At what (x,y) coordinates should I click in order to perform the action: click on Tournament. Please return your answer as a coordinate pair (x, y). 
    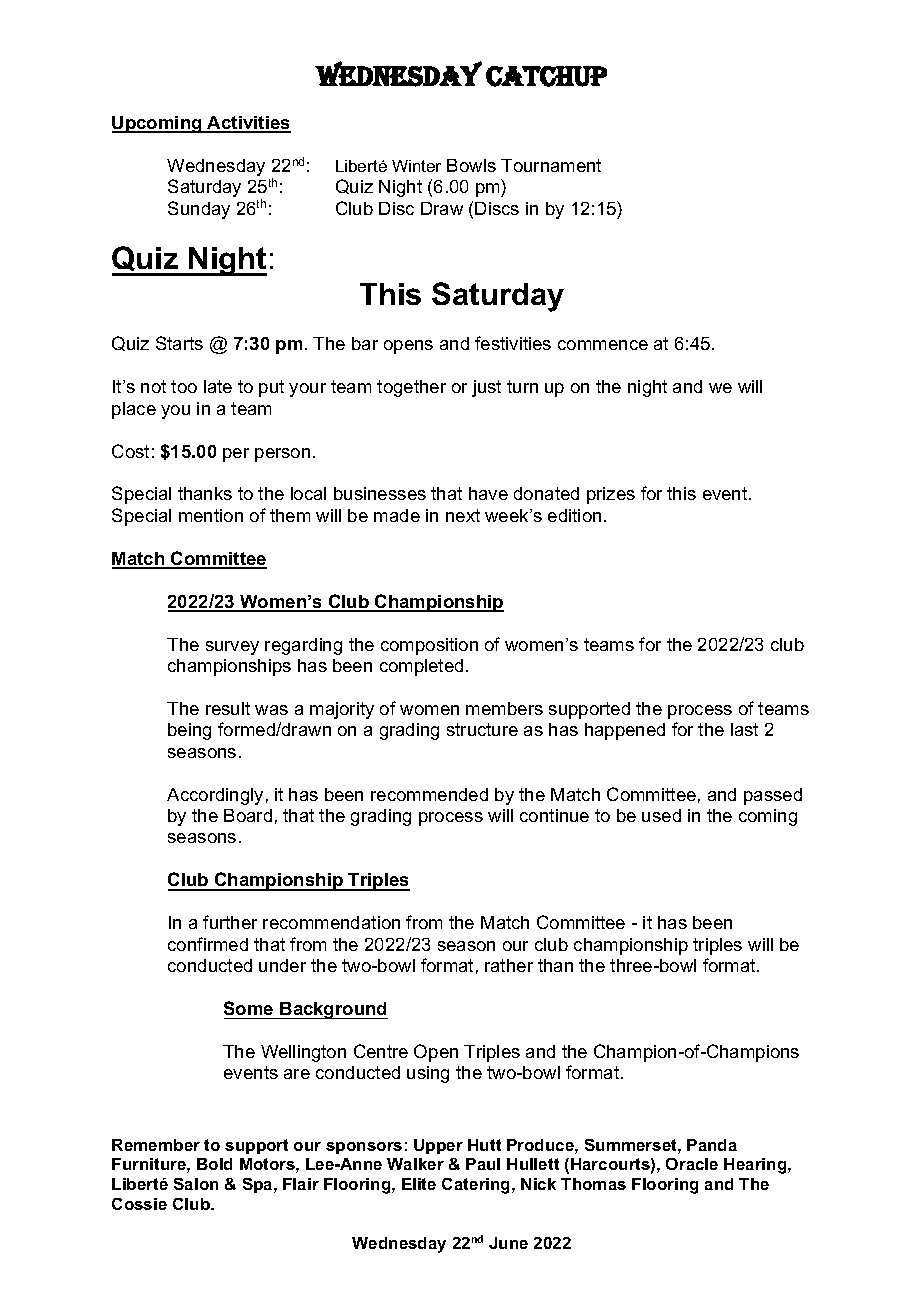
    Looking at the image, I should click on (551, 165).
